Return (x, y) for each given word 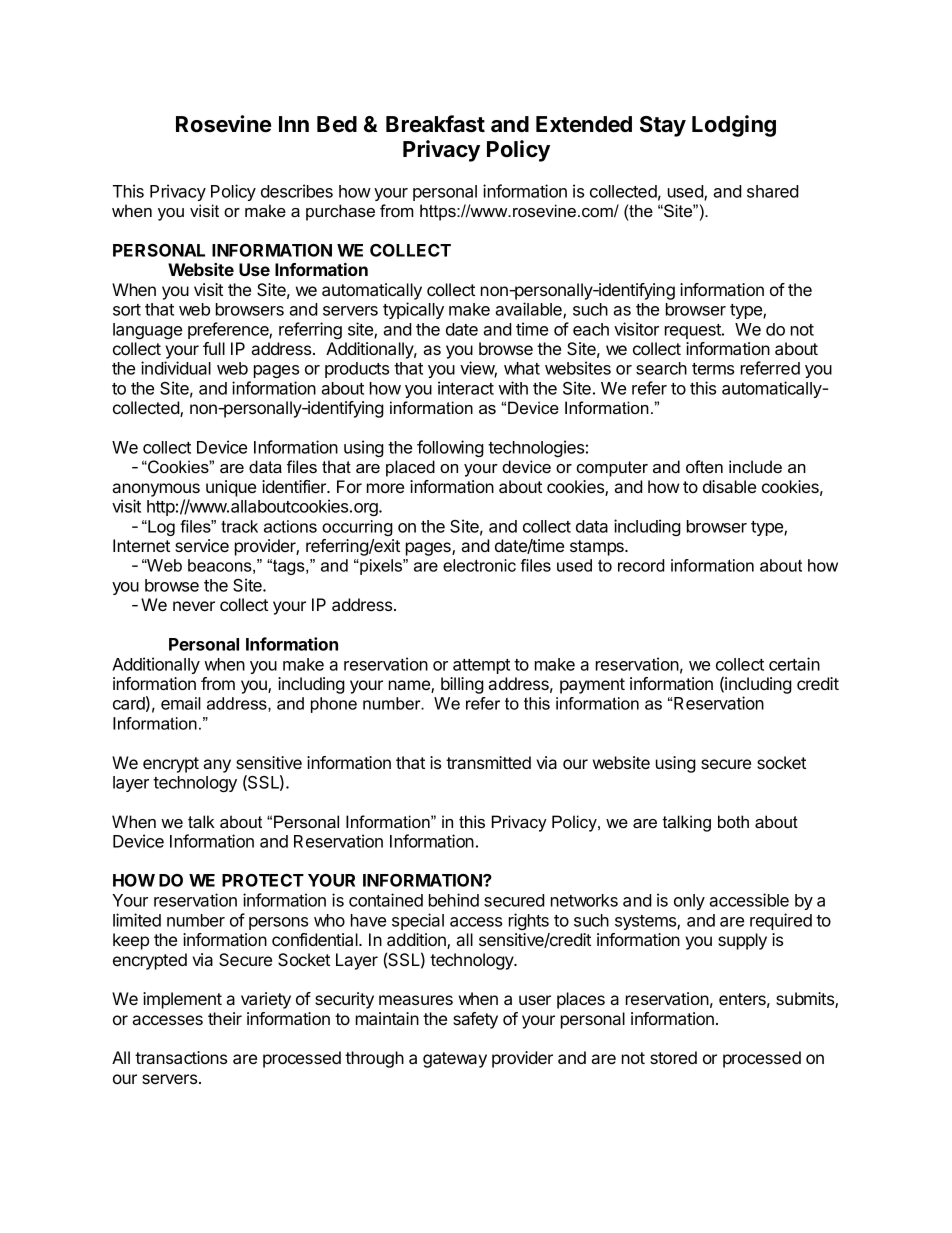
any (217, 766)
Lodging (734, 126)
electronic (479, 565)
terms (713, 369)
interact (466, 388)
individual (176, 368)
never (194, 606)
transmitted (488, 762)
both (733, 821)
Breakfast (435, 124)
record (641, 565)
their (225, 1018)
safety (475, 1020)
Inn (294, 124)
